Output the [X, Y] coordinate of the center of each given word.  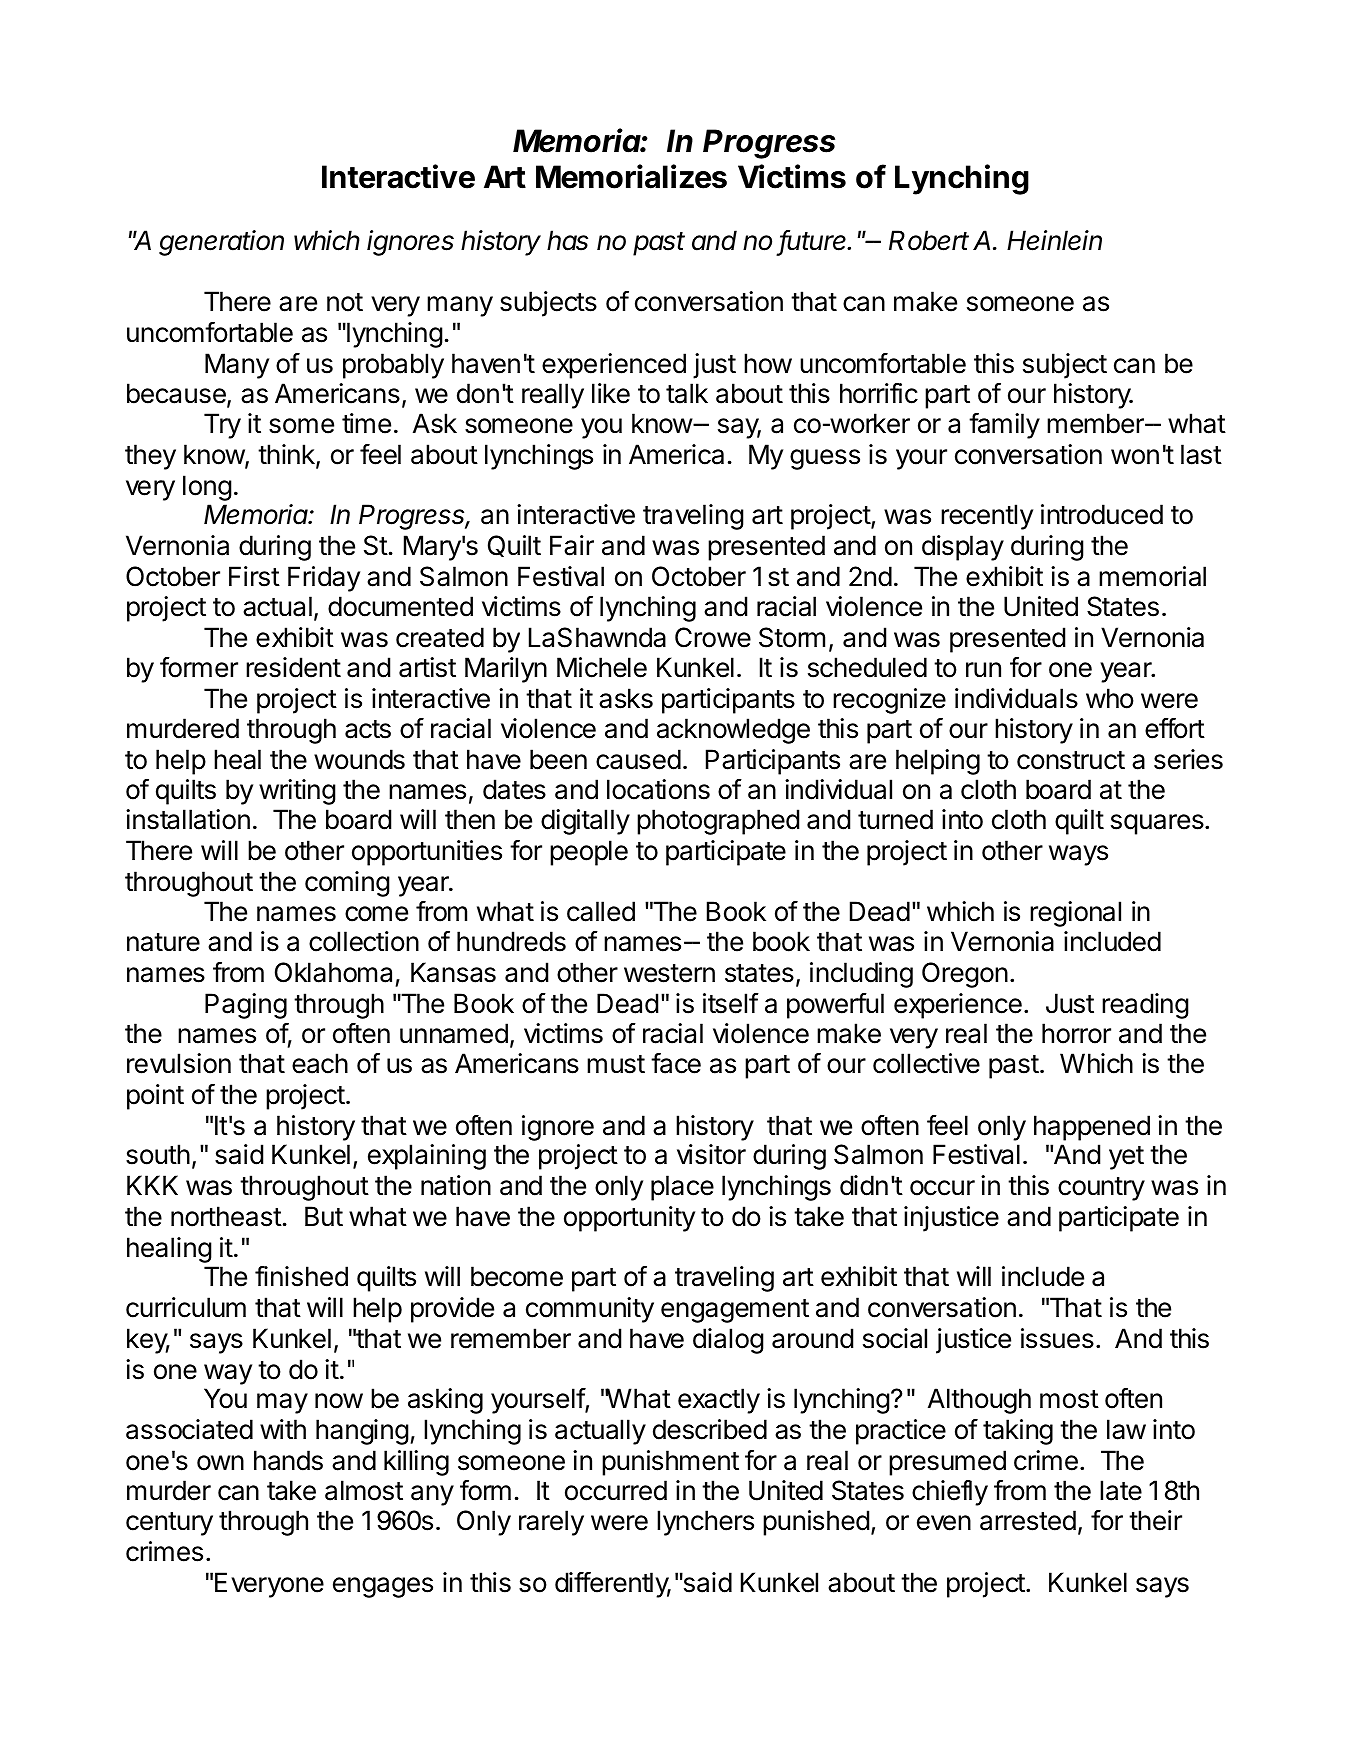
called [601, 911]
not [345, 302]
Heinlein [1054, 240]
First [254, 576]
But [324, 1216]
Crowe [713, 637]
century [169, 1524]
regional [1075, 914]
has [567, 240]
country [1101, 1189]
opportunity [629, 1219]
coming [347, 884]
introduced [1102, 514]
